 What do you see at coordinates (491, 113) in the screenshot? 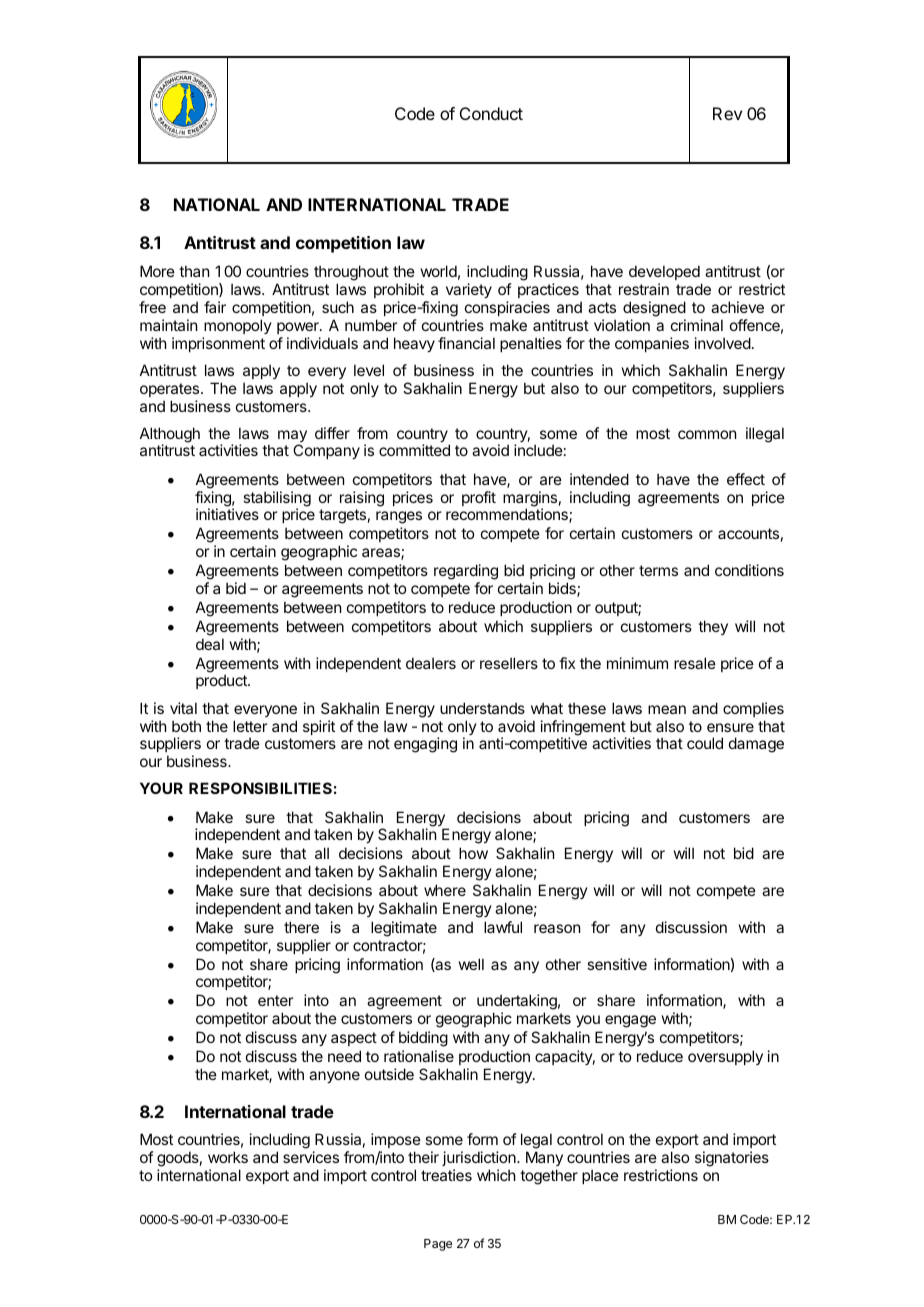
I see `Conduct` at bounding box center [491, 113].
